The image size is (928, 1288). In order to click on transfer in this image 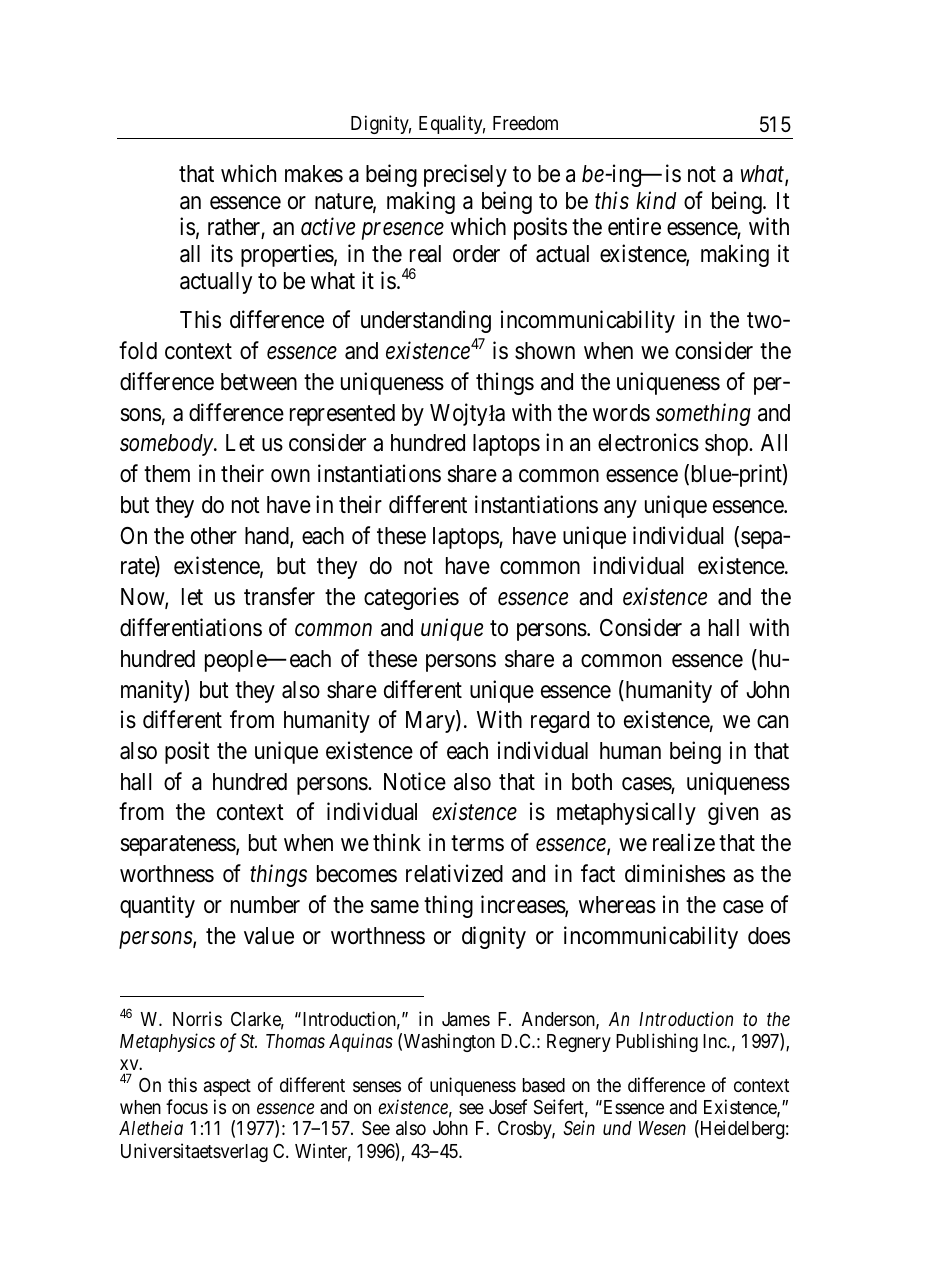, I will do `click(279, 596)`.
